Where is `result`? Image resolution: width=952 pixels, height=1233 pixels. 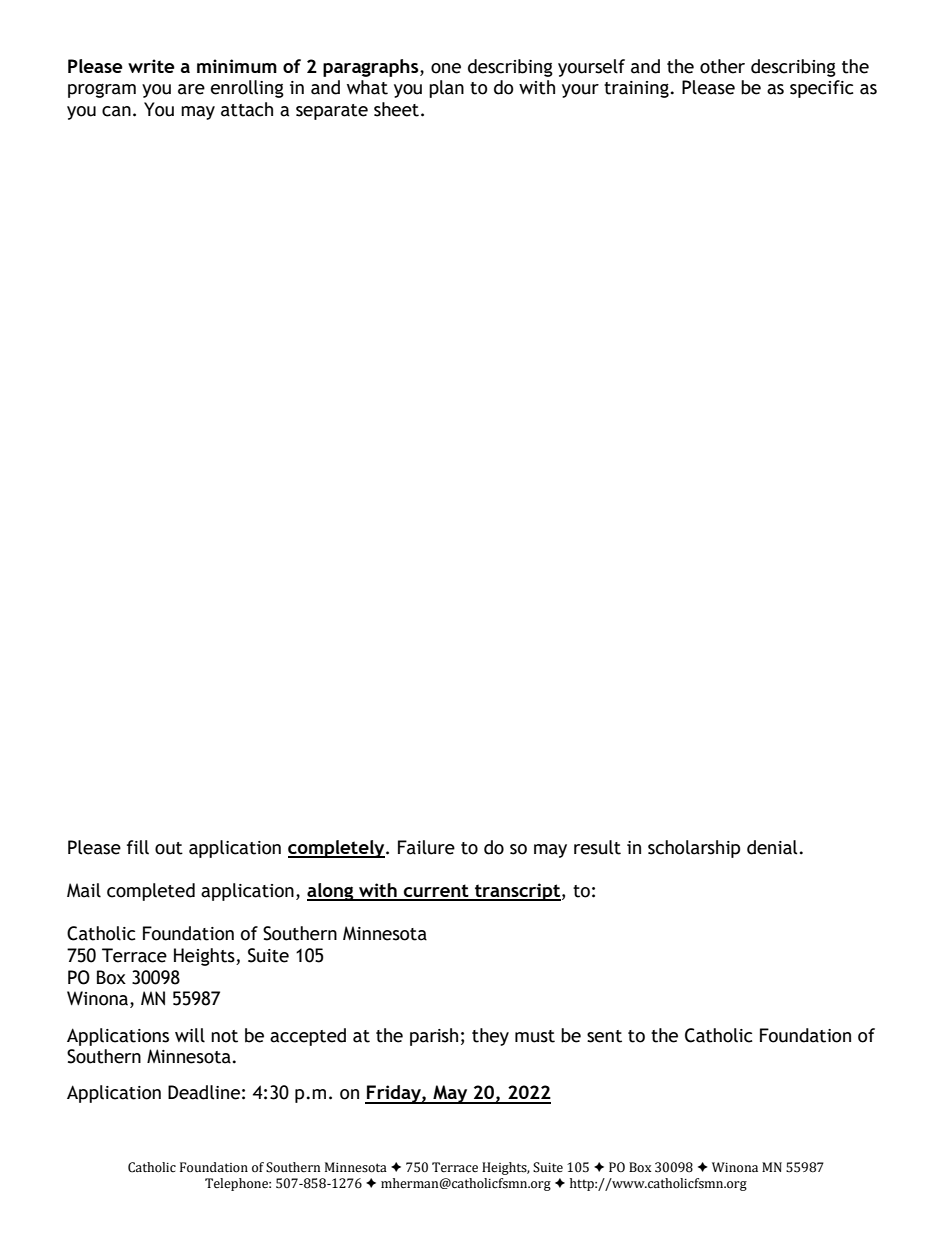 result is located at coordinates (597, 847).
